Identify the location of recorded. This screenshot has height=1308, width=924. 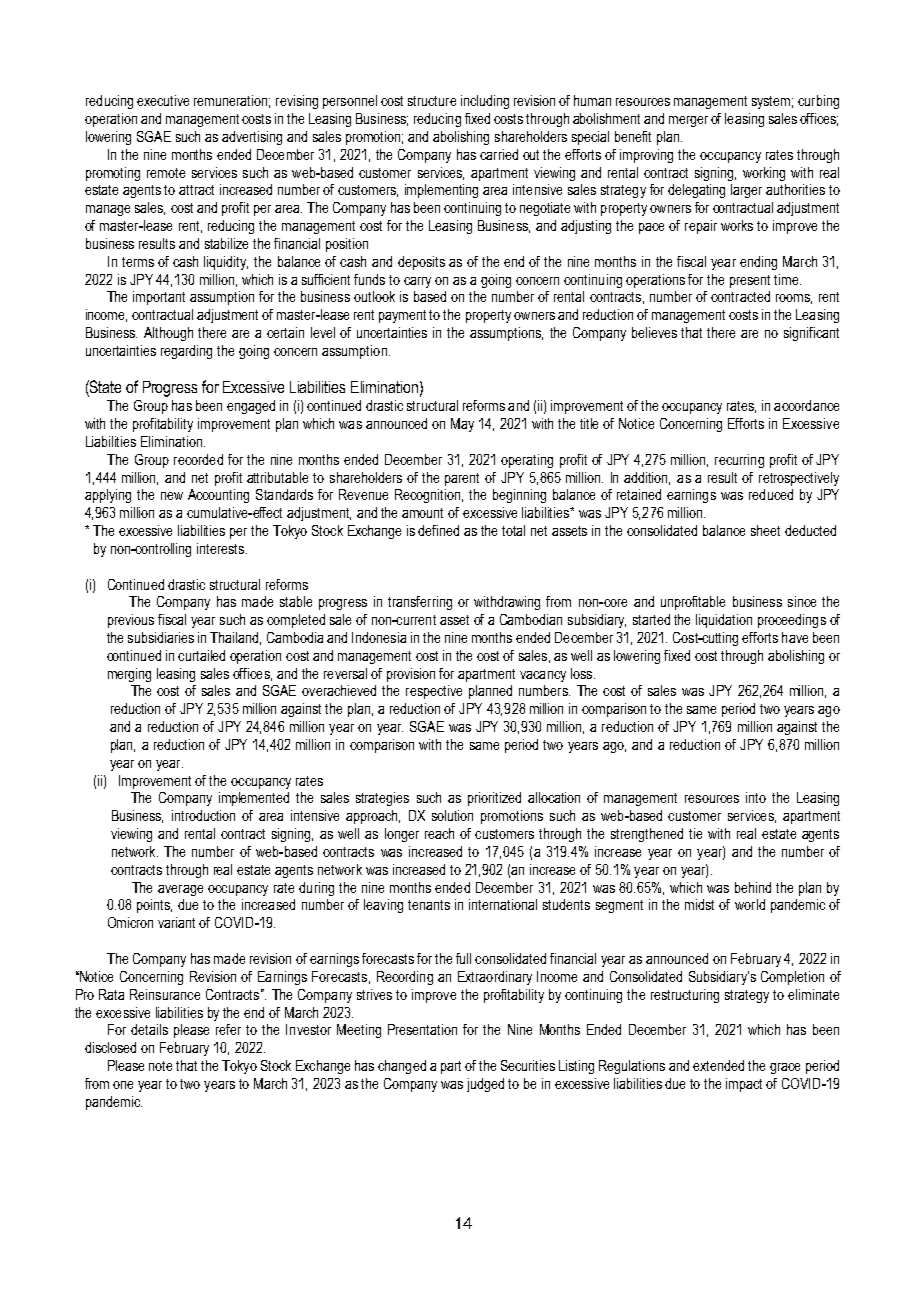
(198, 459).
